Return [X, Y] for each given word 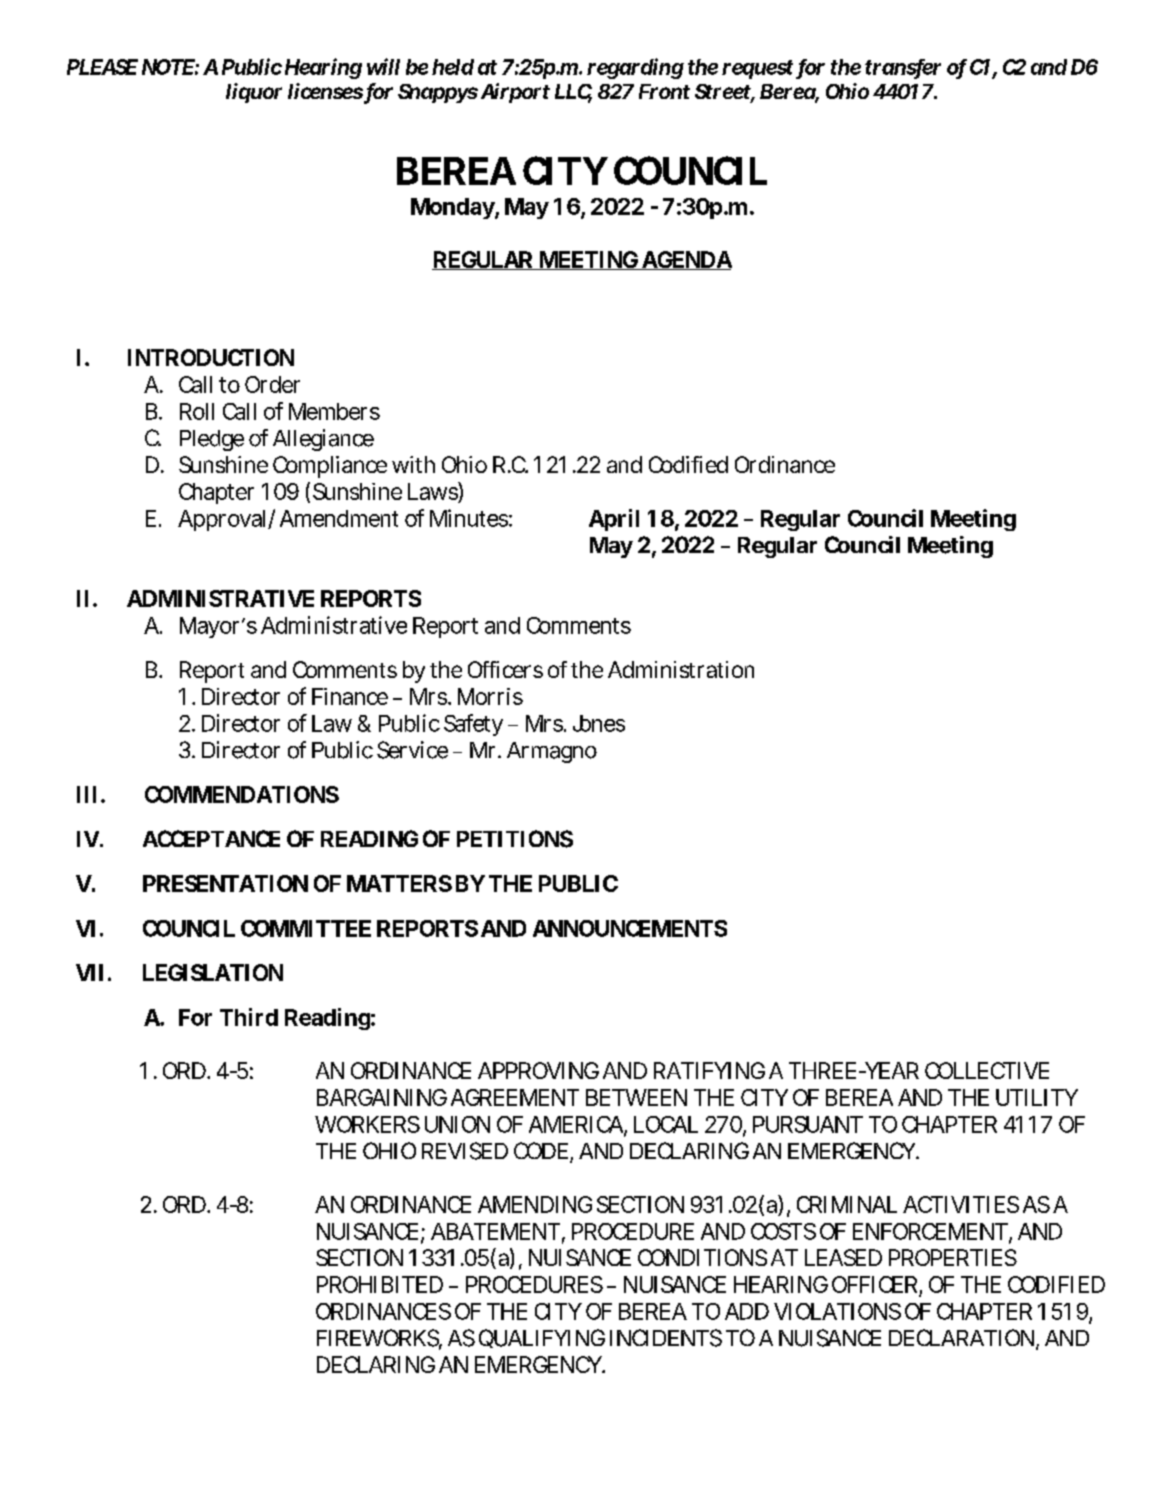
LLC [573, 93]
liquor [254, 93]
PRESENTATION [225, 883]
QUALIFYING [542, 1338]
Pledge [212, 440]
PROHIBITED [380, 1284]
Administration [681, 669]
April [614, 520]
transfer [903, 68]
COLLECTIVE [987, 1070]
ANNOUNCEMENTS [630, 928]
